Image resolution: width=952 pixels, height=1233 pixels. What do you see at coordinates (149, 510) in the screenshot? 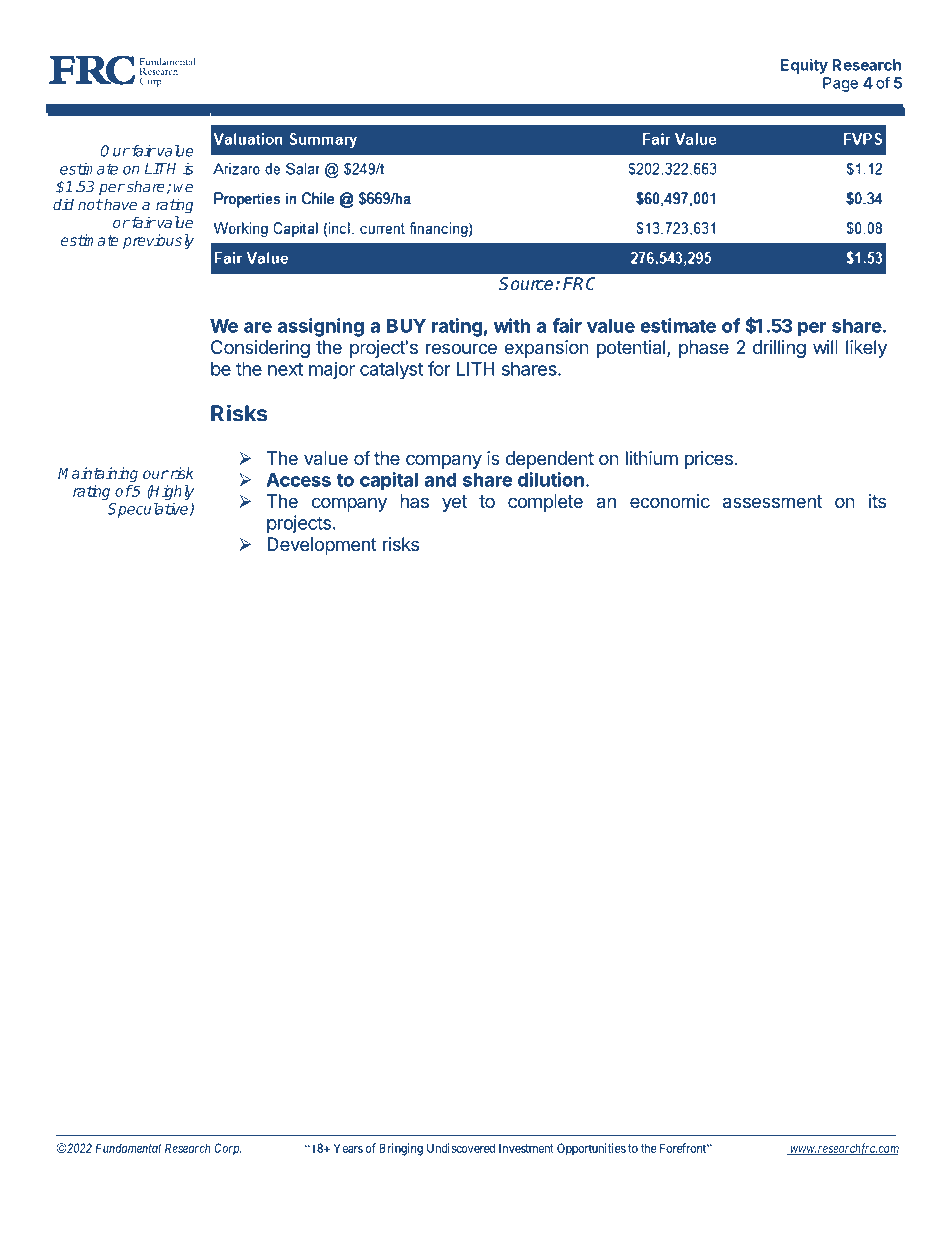
I see `Speculative` at bounding box center [149, 510].
